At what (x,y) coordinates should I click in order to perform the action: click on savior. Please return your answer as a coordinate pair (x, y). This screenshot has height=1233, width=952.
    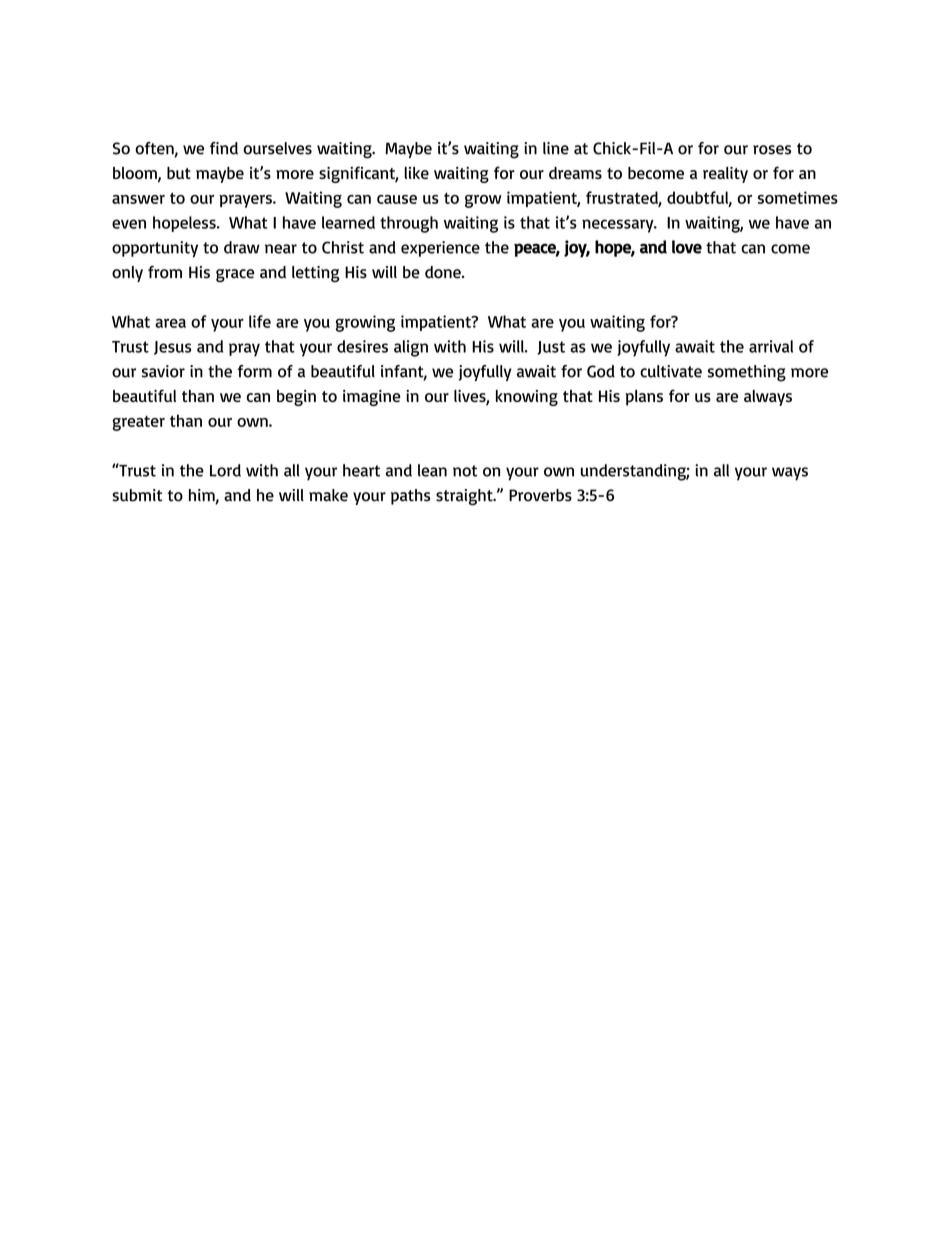
    Looking at the image, I should click on (163, 371).
